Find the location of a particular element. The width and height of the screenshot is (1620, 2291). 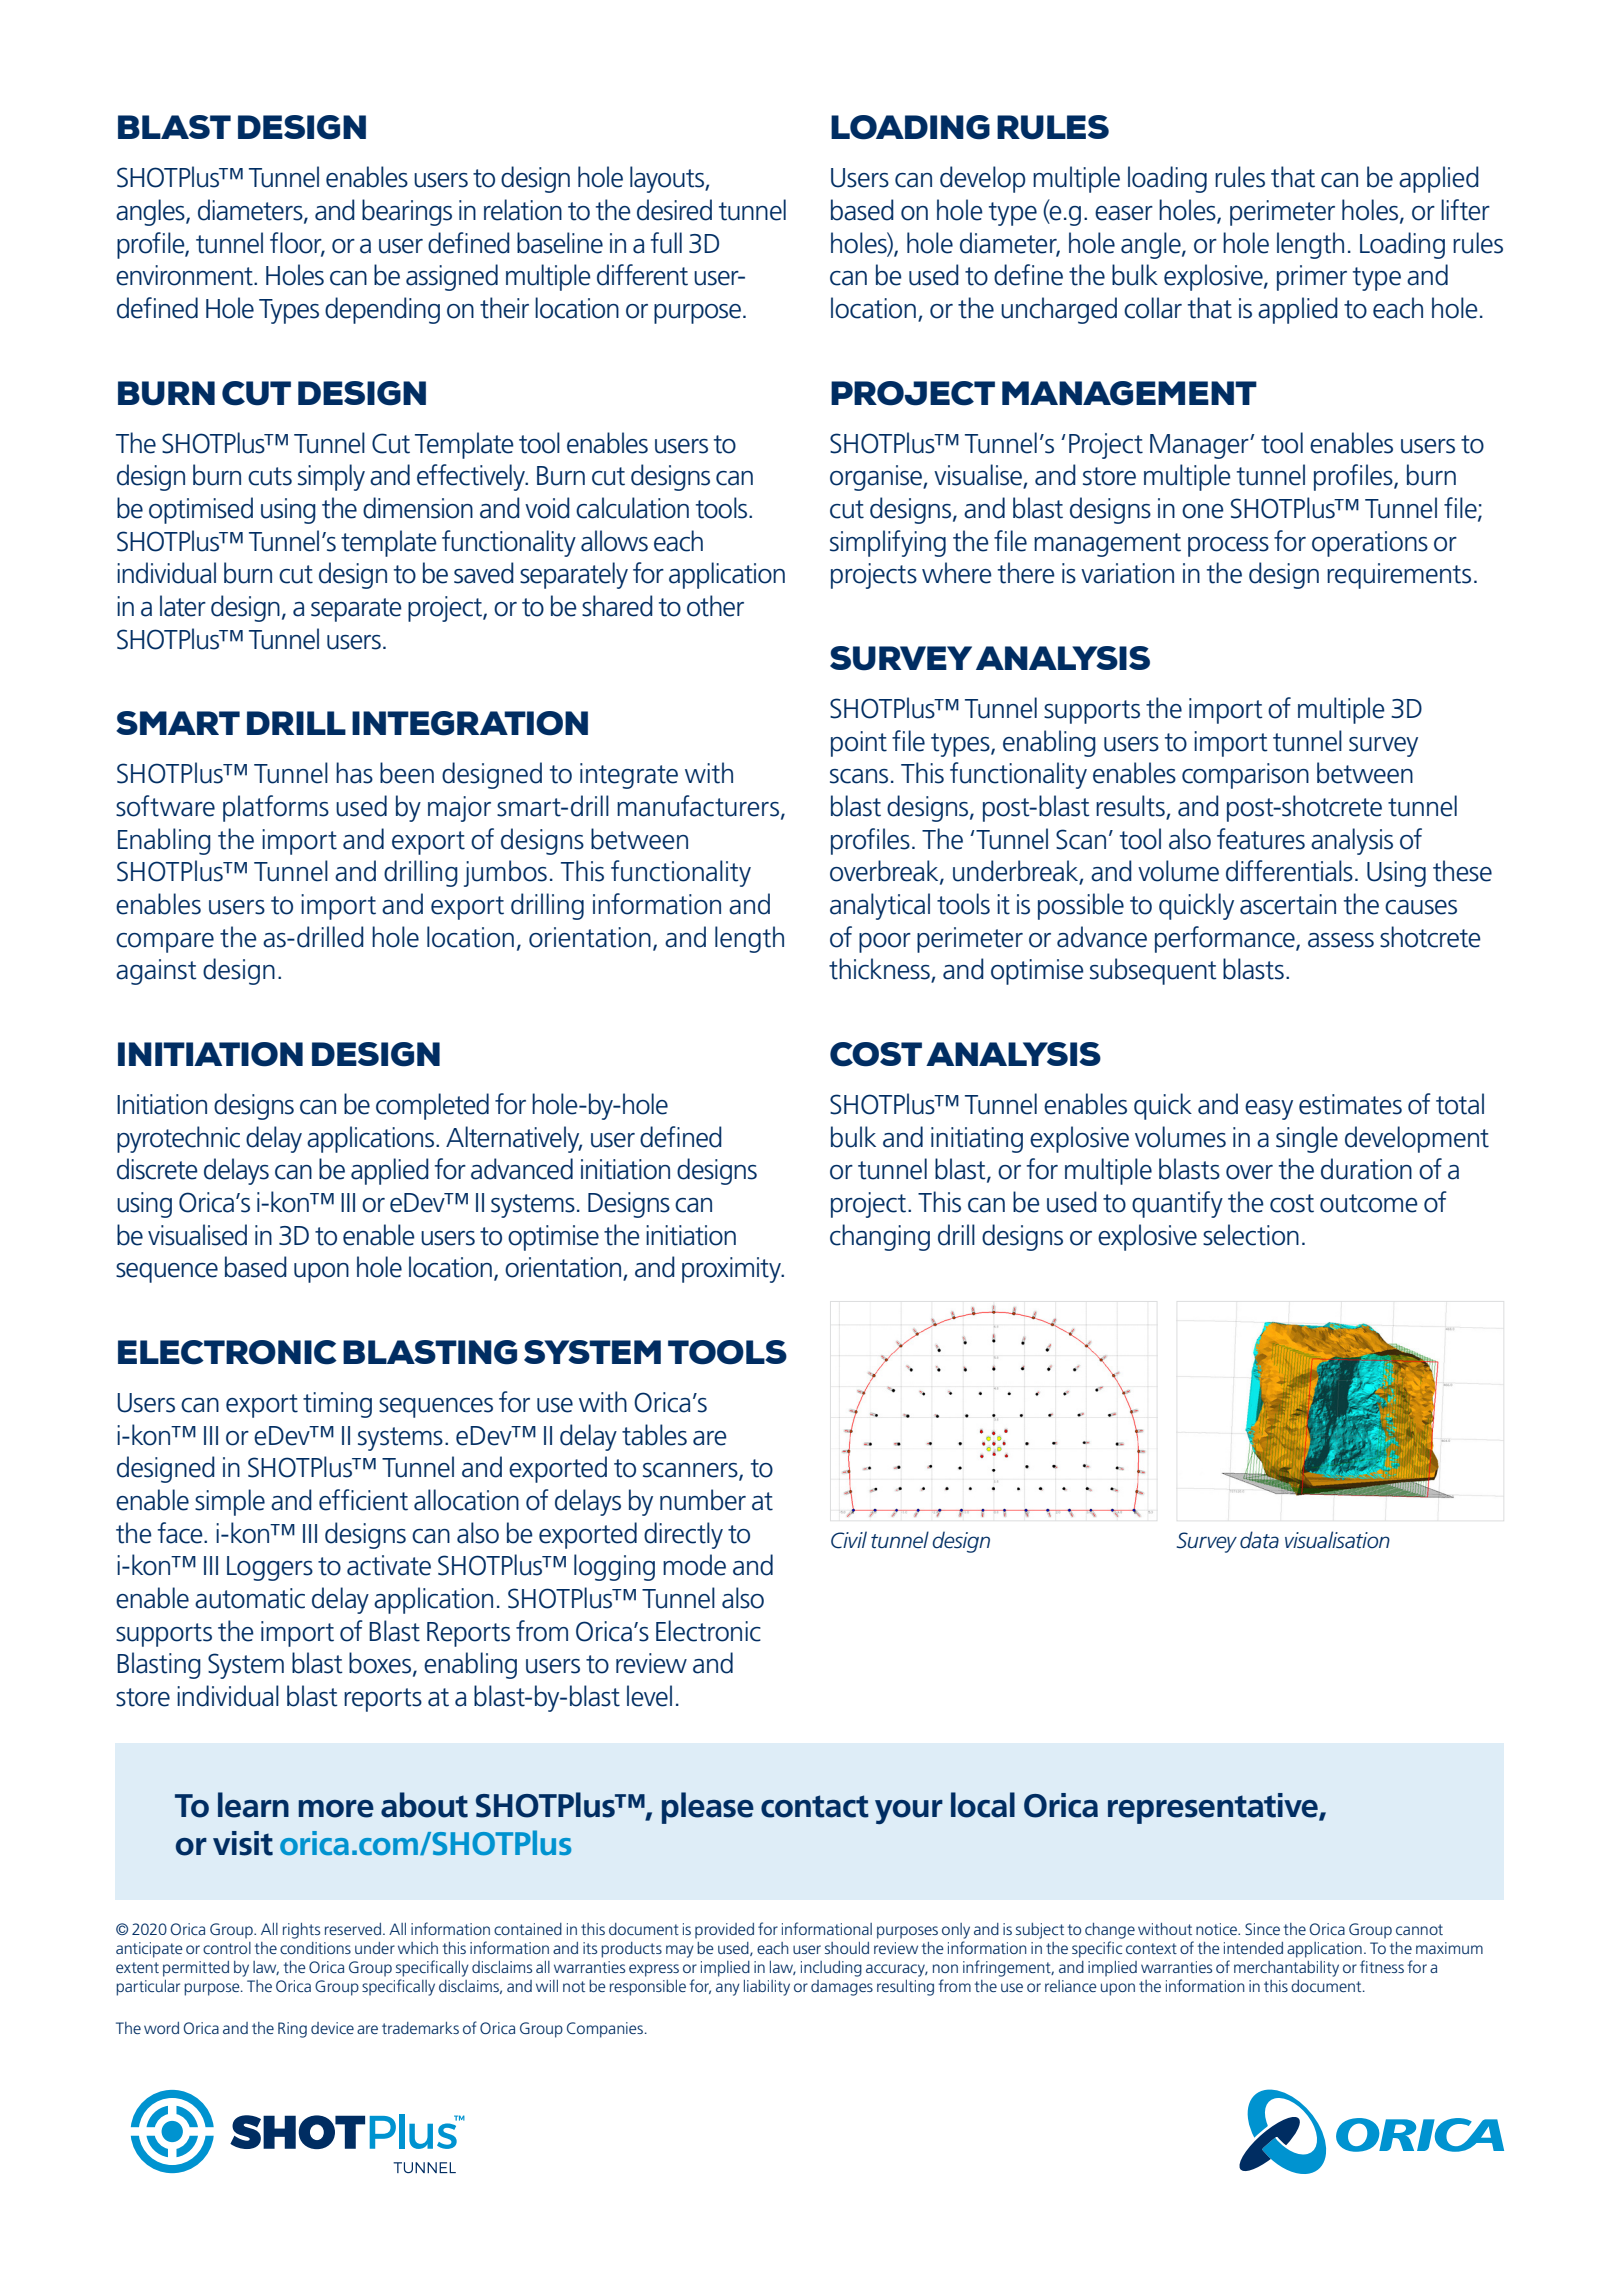

including is located at coordinates (831, 1969).
